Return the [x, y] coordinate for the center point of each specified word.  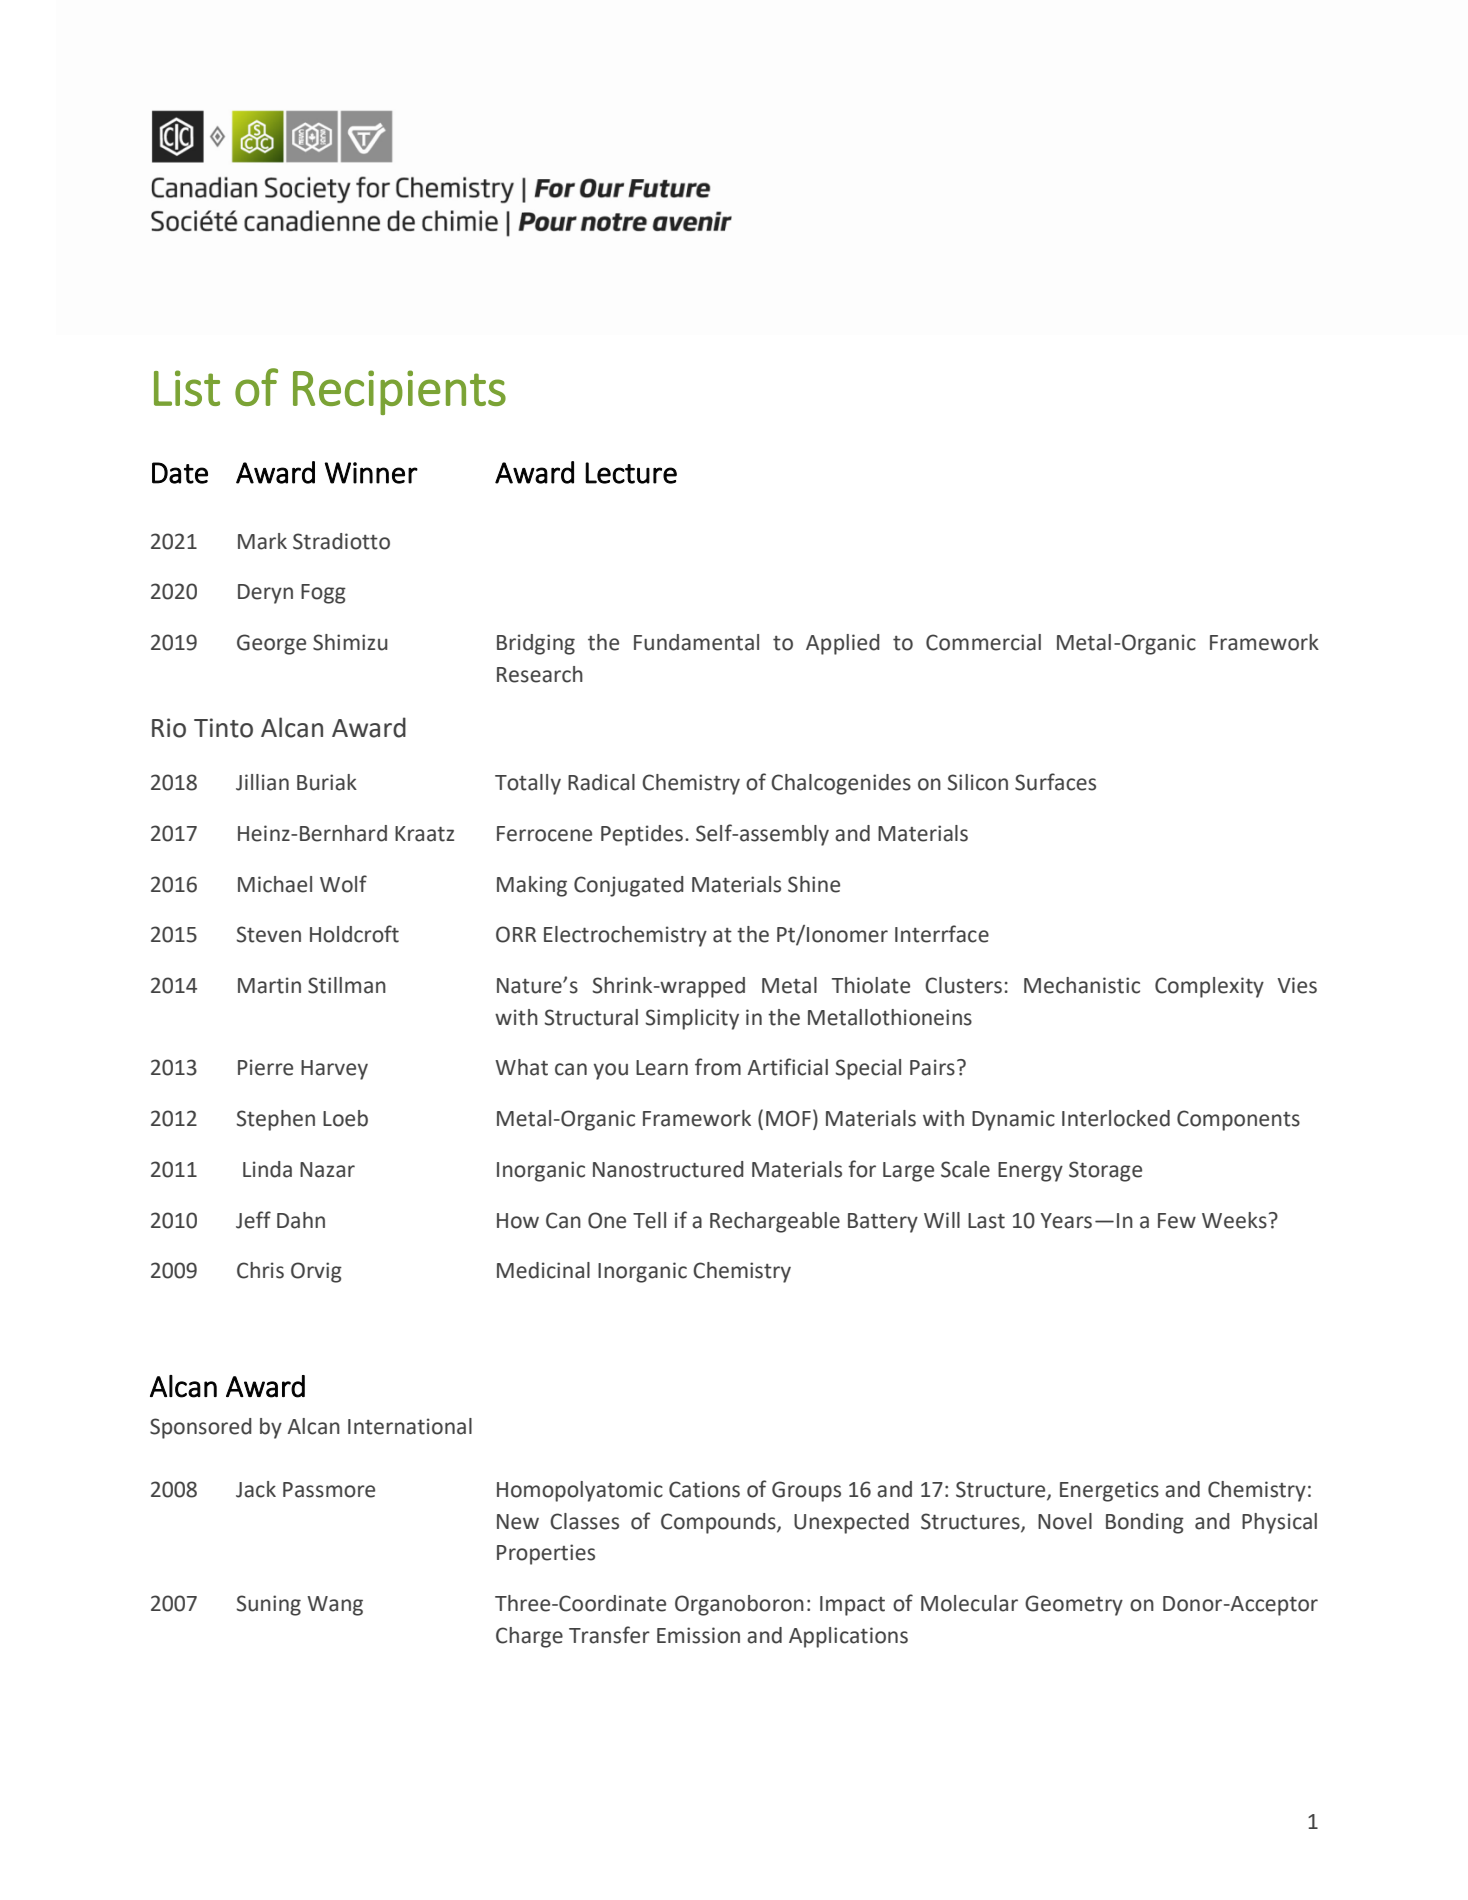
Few [1177, 1221]
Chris [260, 1270]
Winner [371, 473]
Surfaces [1055, 782]
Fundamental [696, 642]
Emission [698, 1635]
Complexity [1209, 987]
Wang [335, 1606]
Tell [649, 1220]
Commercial [983, 642]
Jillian [262, 782]
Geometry [1074, 1605]
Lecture [631, 473]
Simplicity [692, 1019]
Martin [269, 985]
